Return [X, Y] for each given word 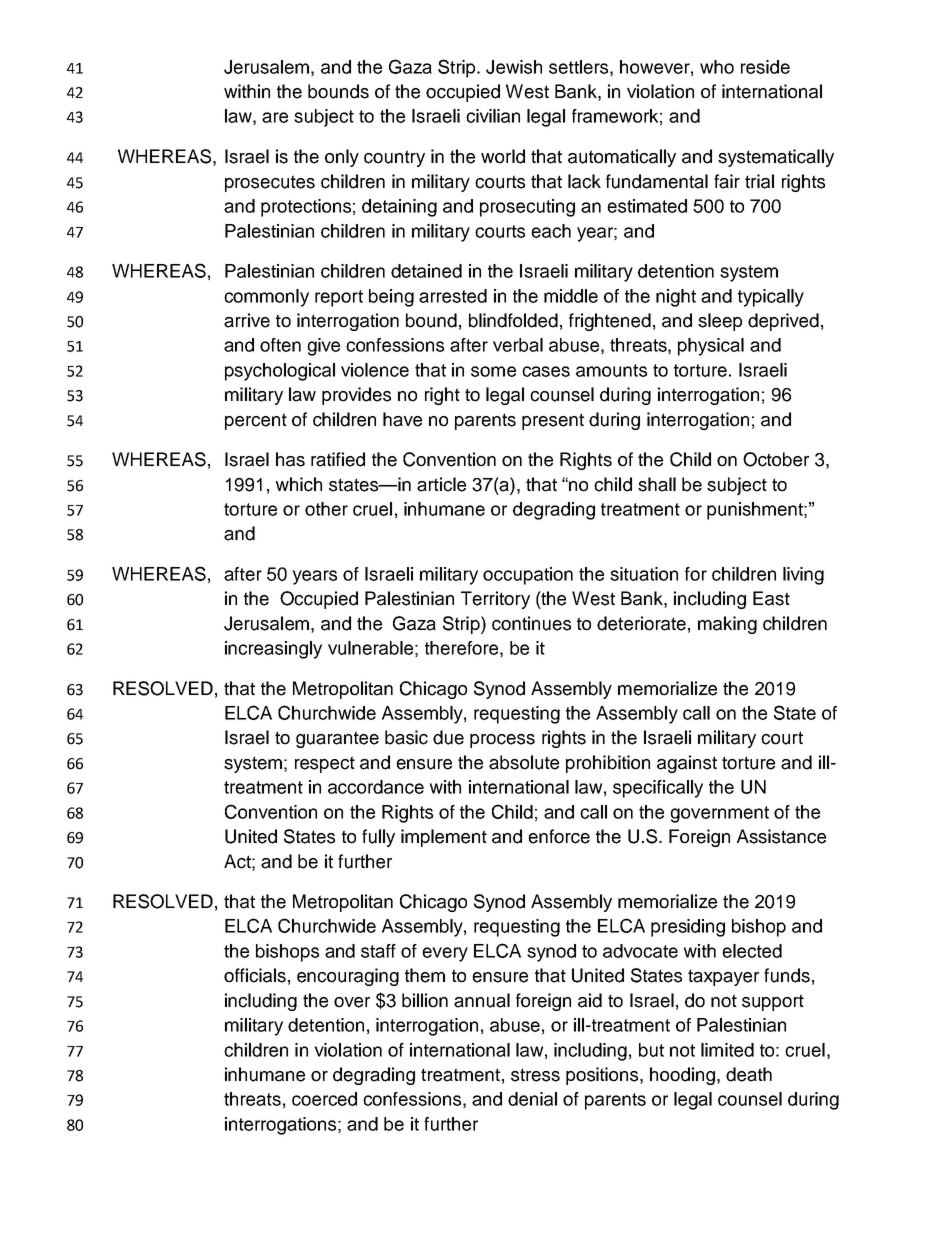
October [776, 459]
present [553, 421]
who [717, 67]
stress [535, 1075]
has [290, 459]
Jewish [514, 67]
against [687, 764]
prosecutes [270, 183]
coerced [324, 1099]
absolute [524, 762]
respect [325, 764]
